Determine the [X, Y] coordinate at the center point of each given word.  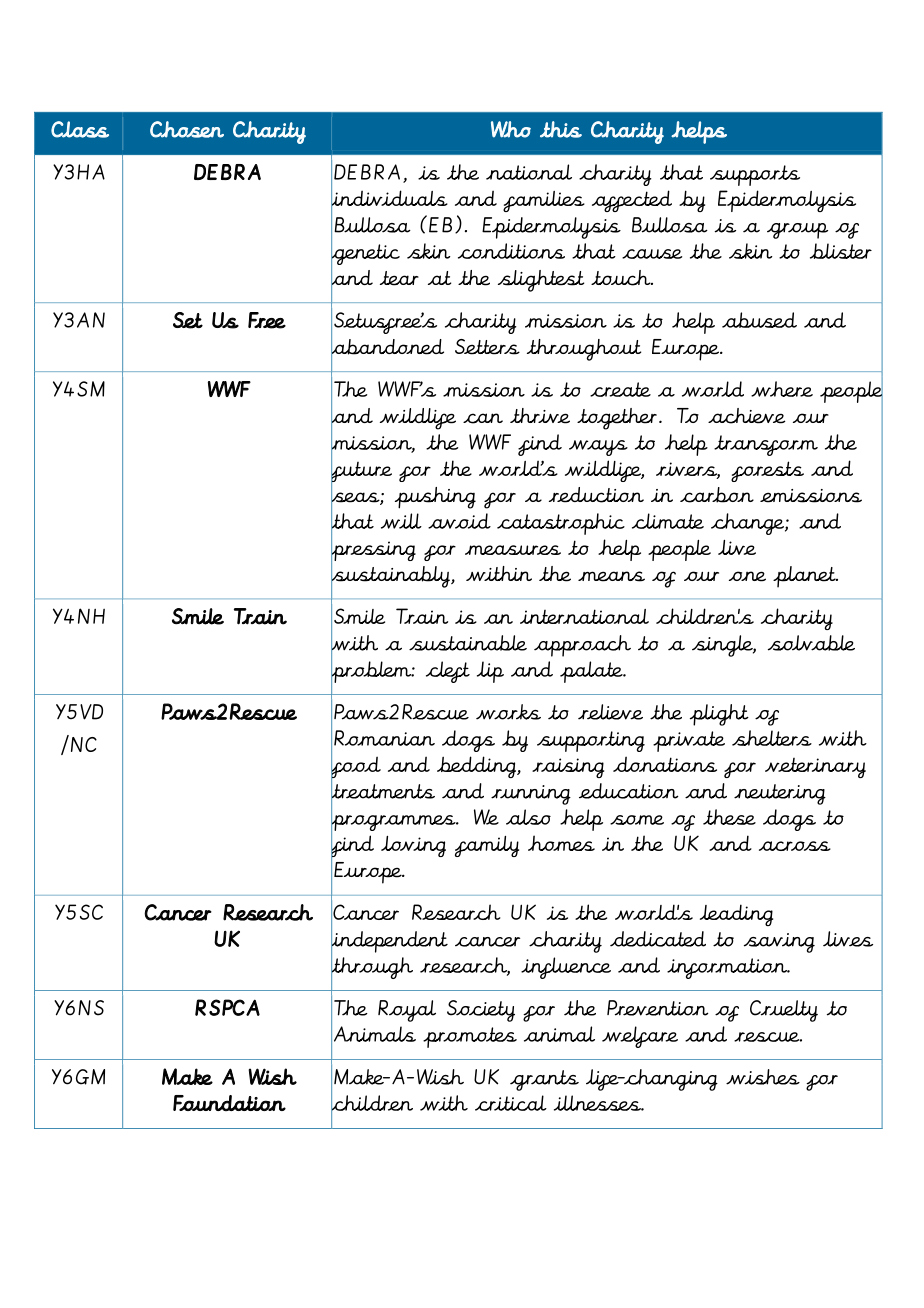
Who [511, 129]
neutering [780, 794]
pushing [435, 498]
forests [767, 471]
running [531, 795]
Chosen [187, 129]
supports [755, 175]
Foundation [229, 1103]
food [356, 767]
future [361, 472]
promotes [470, 1037]
